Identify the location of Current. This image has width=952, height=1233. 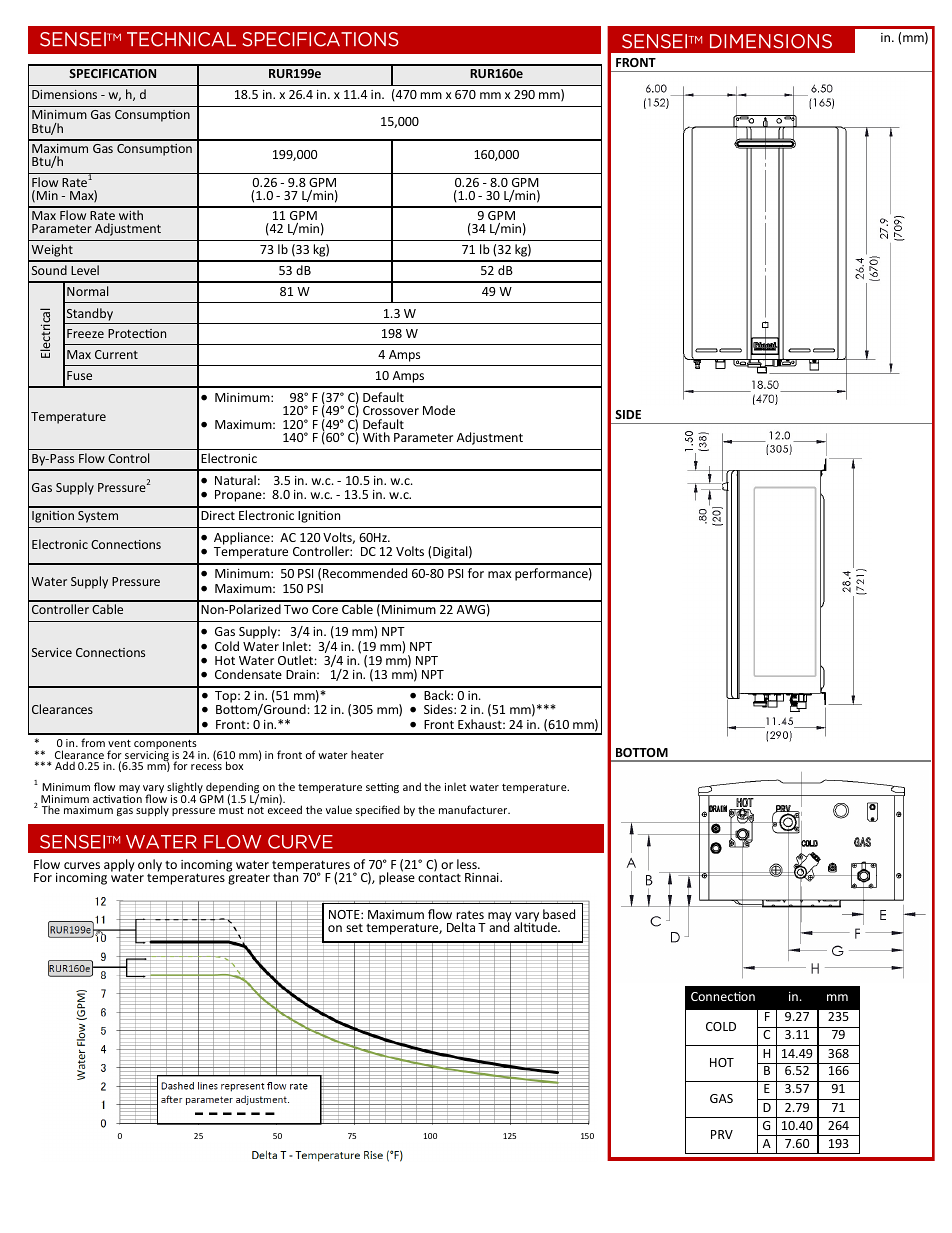
(116, 354).
